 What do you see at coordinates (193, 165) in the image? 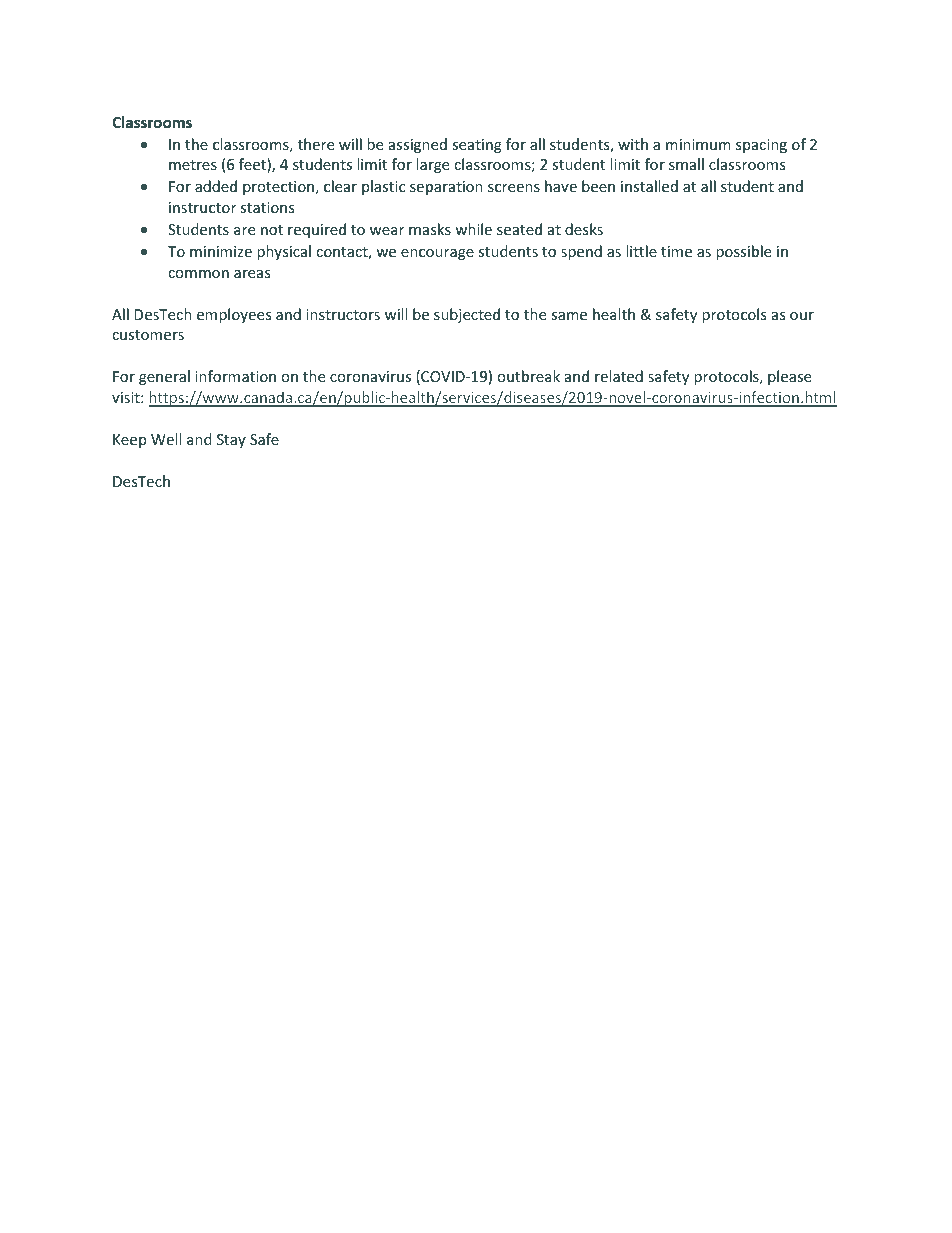
I see `metres` at bounding box center [193, 165].
